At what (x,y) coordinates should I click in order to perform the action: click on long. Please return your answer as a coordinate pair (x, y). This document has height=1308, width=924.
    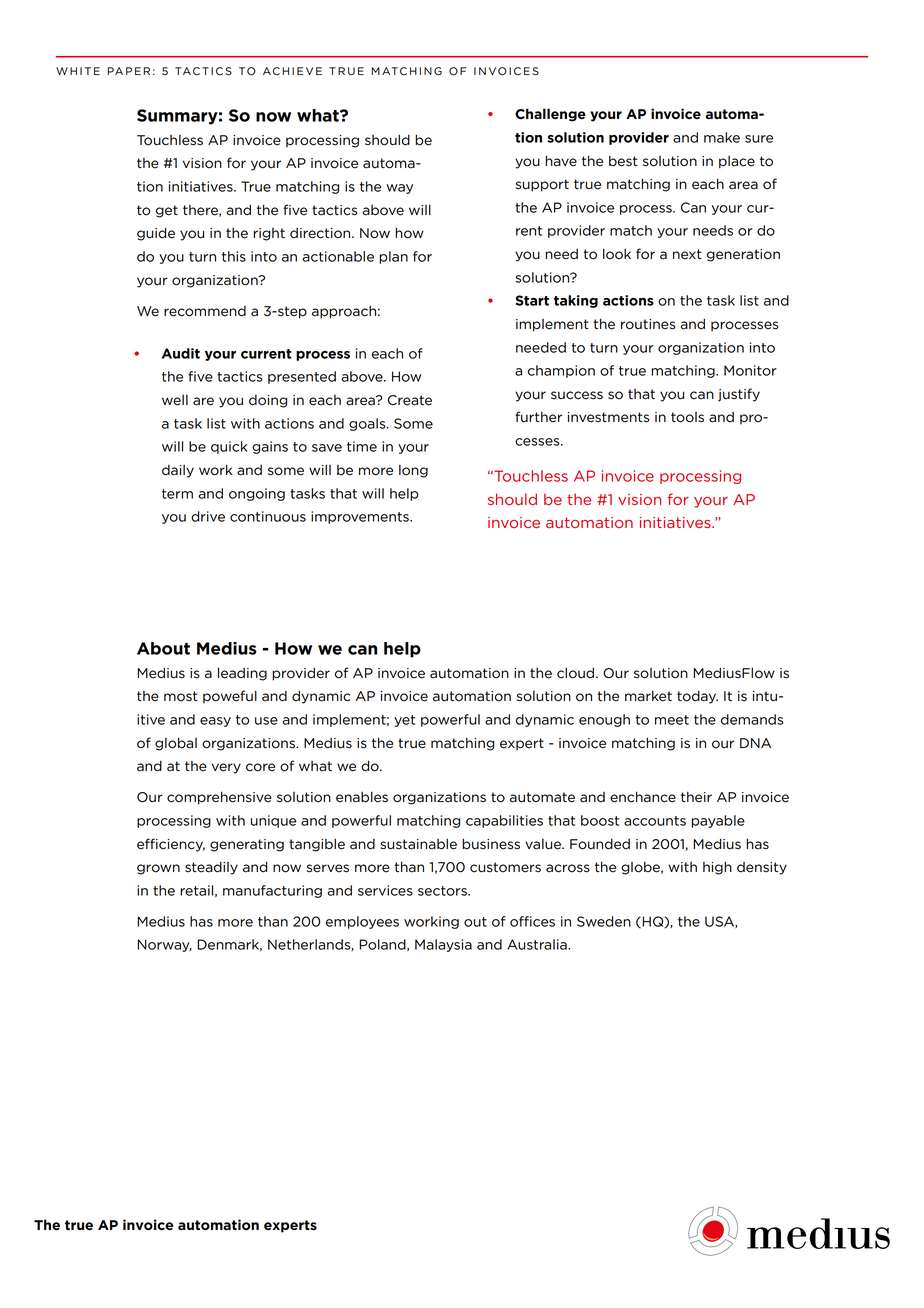
    Looking at the image, I should click on (413, 471).
